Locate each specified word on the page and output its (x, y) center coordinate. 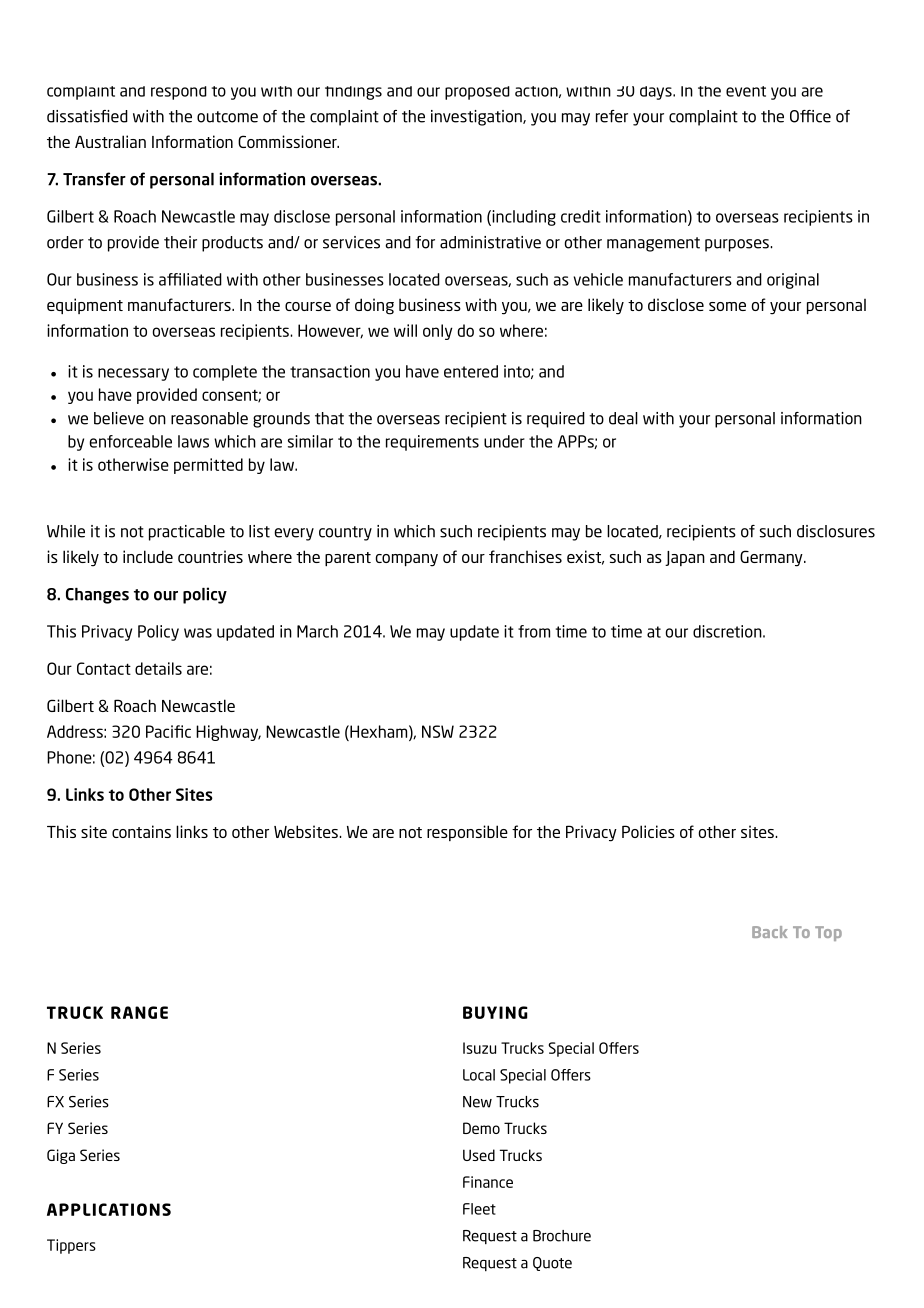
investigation (477, 118)
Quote (552, 1264)
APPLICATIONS (109, 1209)
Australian (110, 141)
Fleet (479, 1209)
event (746, 91)
